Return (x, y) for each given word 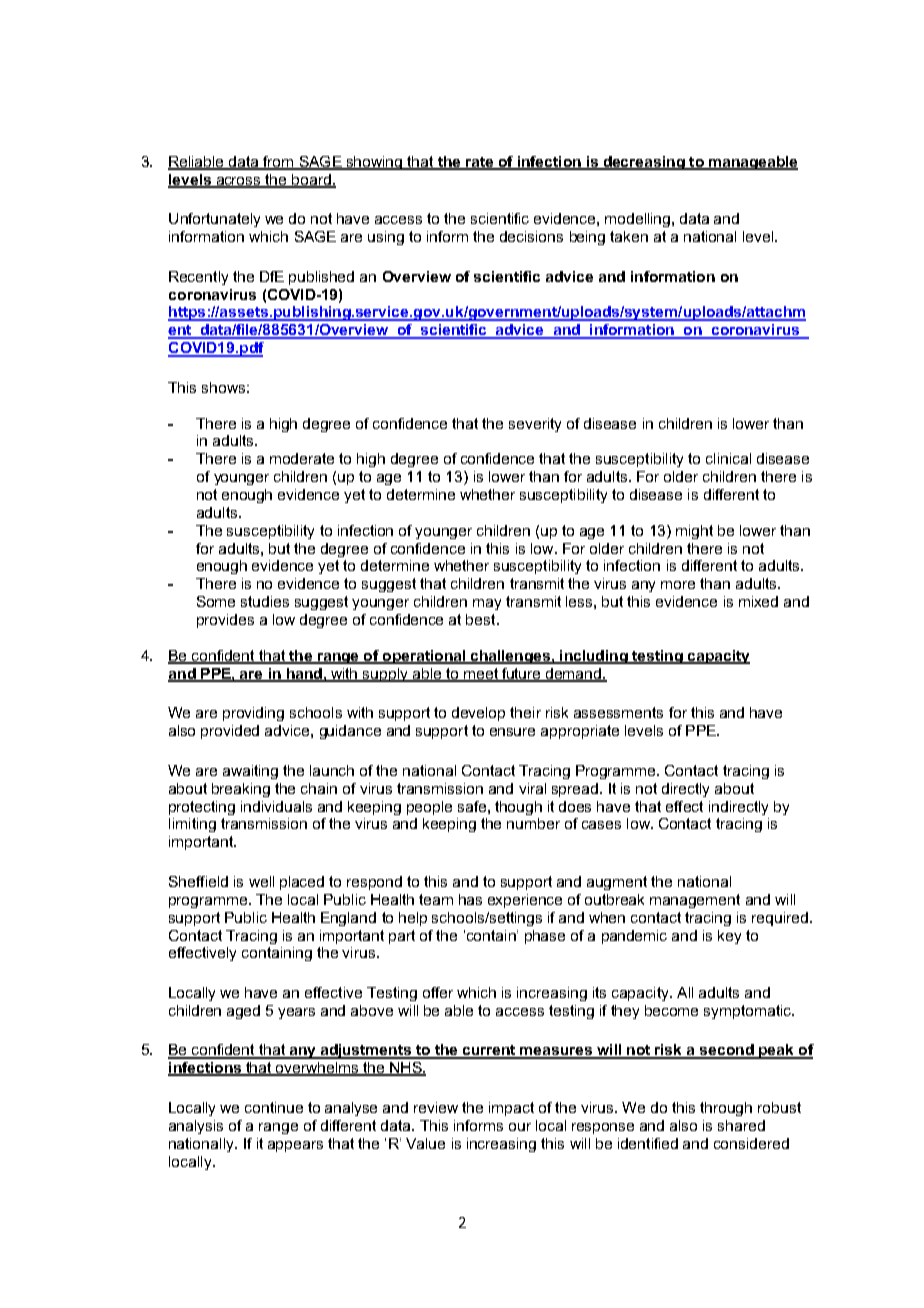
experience (525, 901)
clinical (728, 458)
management (695, 901)
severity (535, 425)
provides (225, 621)
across (239, 182)
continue (274, 1107)
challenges (510, 657)
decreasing (644, 163)
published (321, 278)
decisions (531, 236)
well (261, 881)
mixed (758, 601)
